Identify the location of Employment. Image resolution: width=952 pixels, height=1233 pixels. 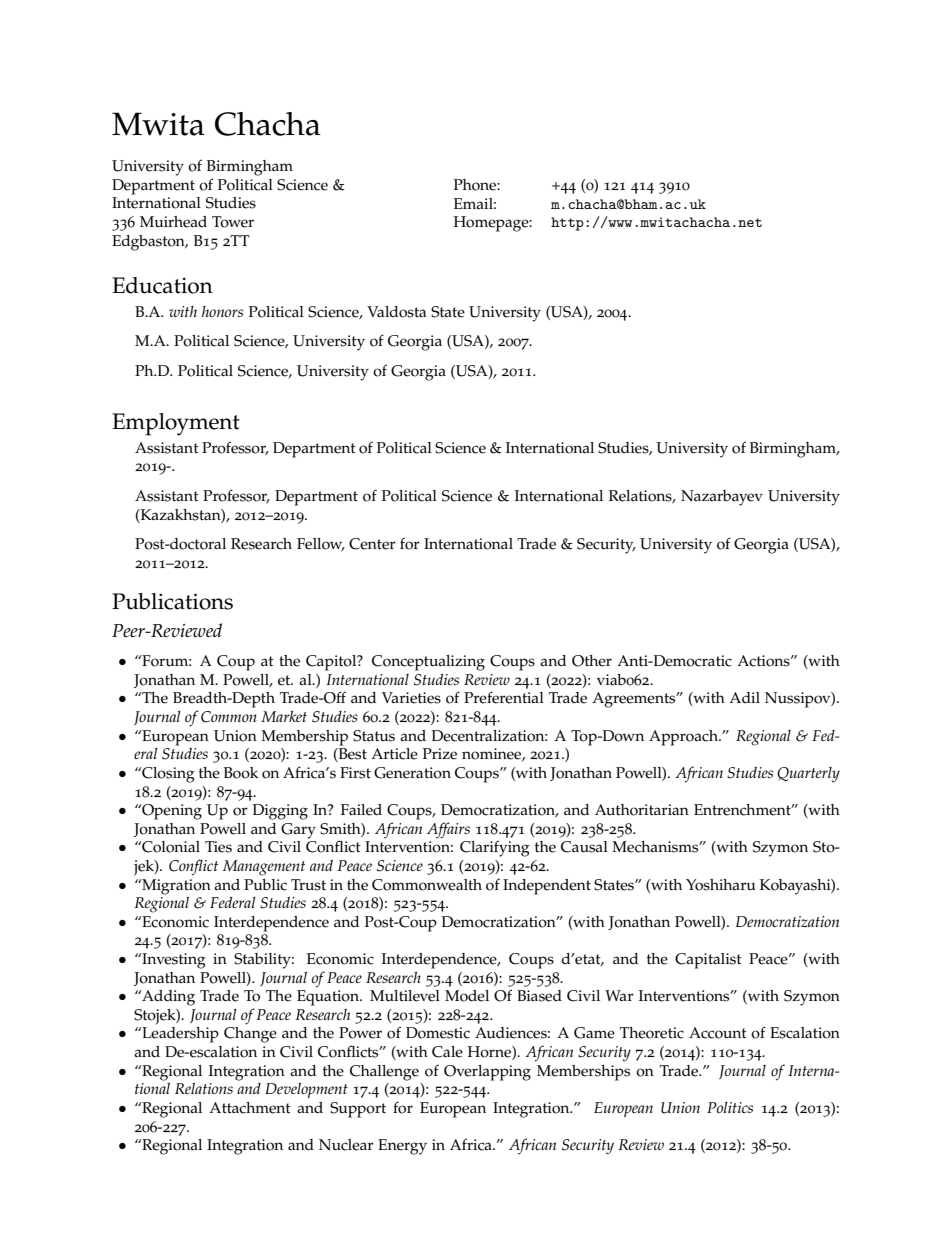
(176, 424).
